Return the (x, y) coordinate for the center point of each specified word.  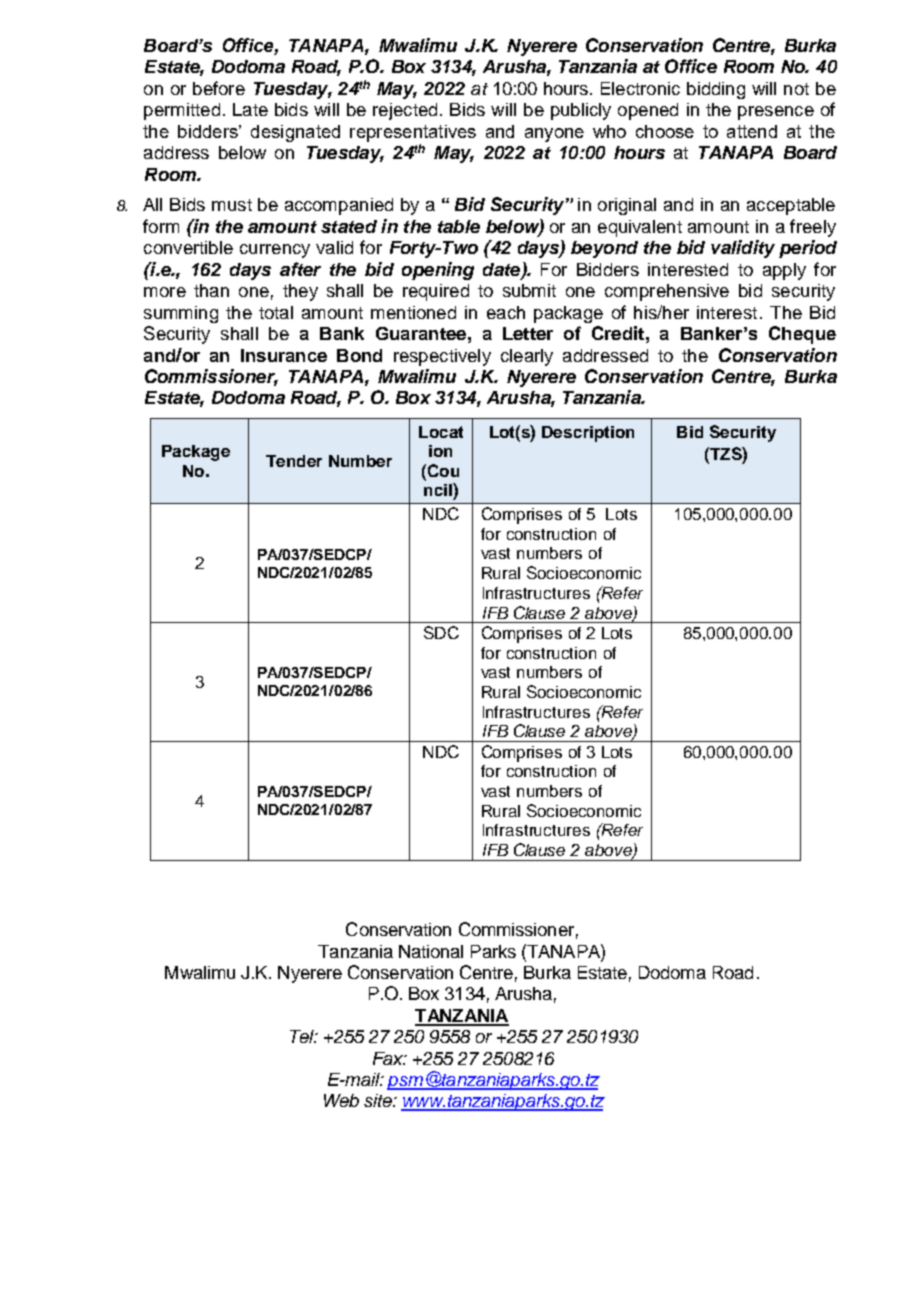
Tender (294, 461)
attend (752, 131)
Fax (389, 1058)
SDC (441, 632)
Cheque (802, 335)
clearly (527, 357)
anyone (554, 135)
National (431, 951)
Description (588, 434)
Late (250, 109)
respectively (442, 357)
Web (341, 1100)
